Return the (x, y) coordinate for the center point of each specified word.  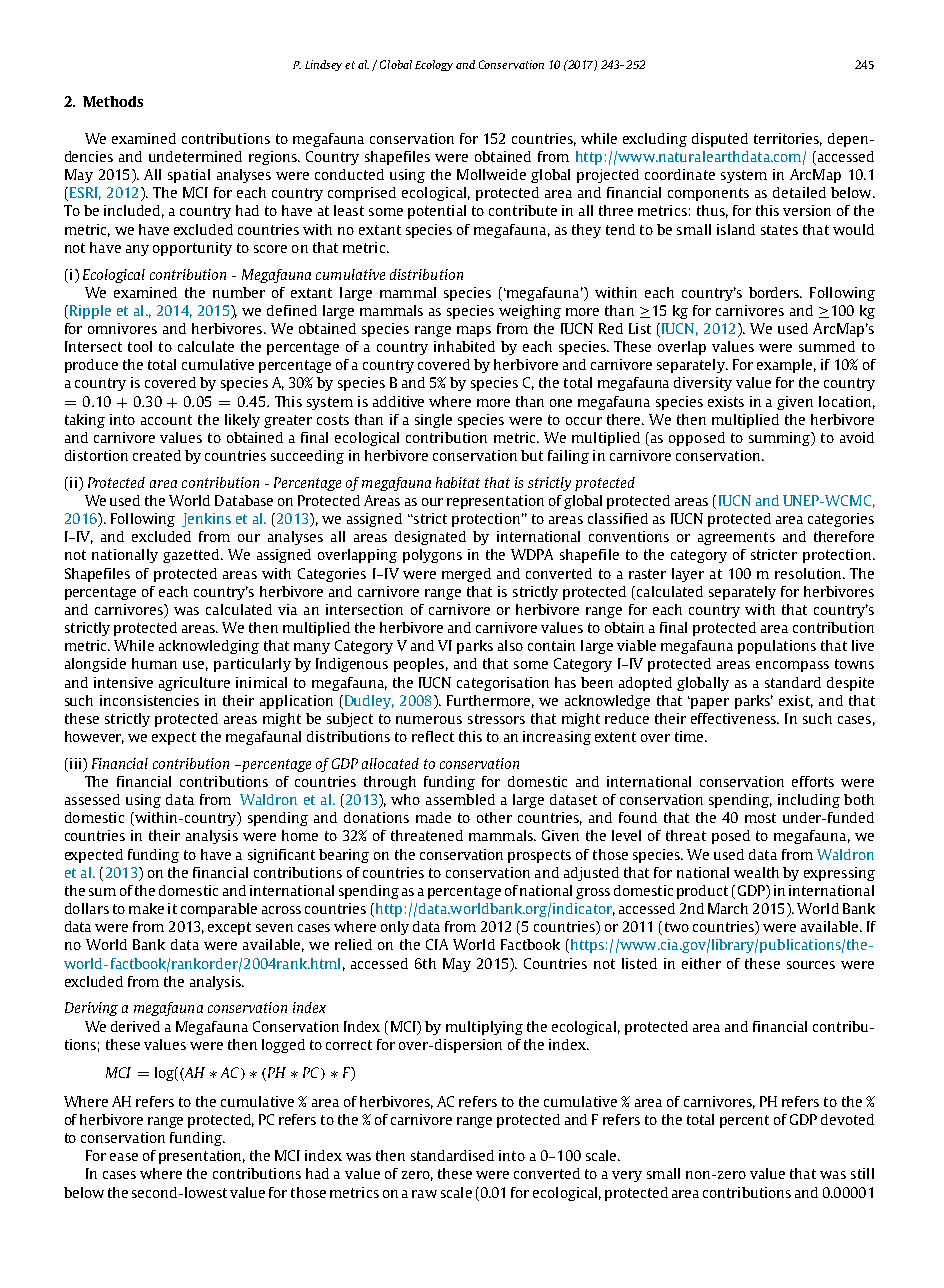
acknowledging (209, 647)
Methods (113, 101)
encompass (792, 666)
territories (788, 139)
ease (124, 1157)
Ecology (434, 65)
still (862, 1173)
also (510, 645)
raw (424, 1194)
